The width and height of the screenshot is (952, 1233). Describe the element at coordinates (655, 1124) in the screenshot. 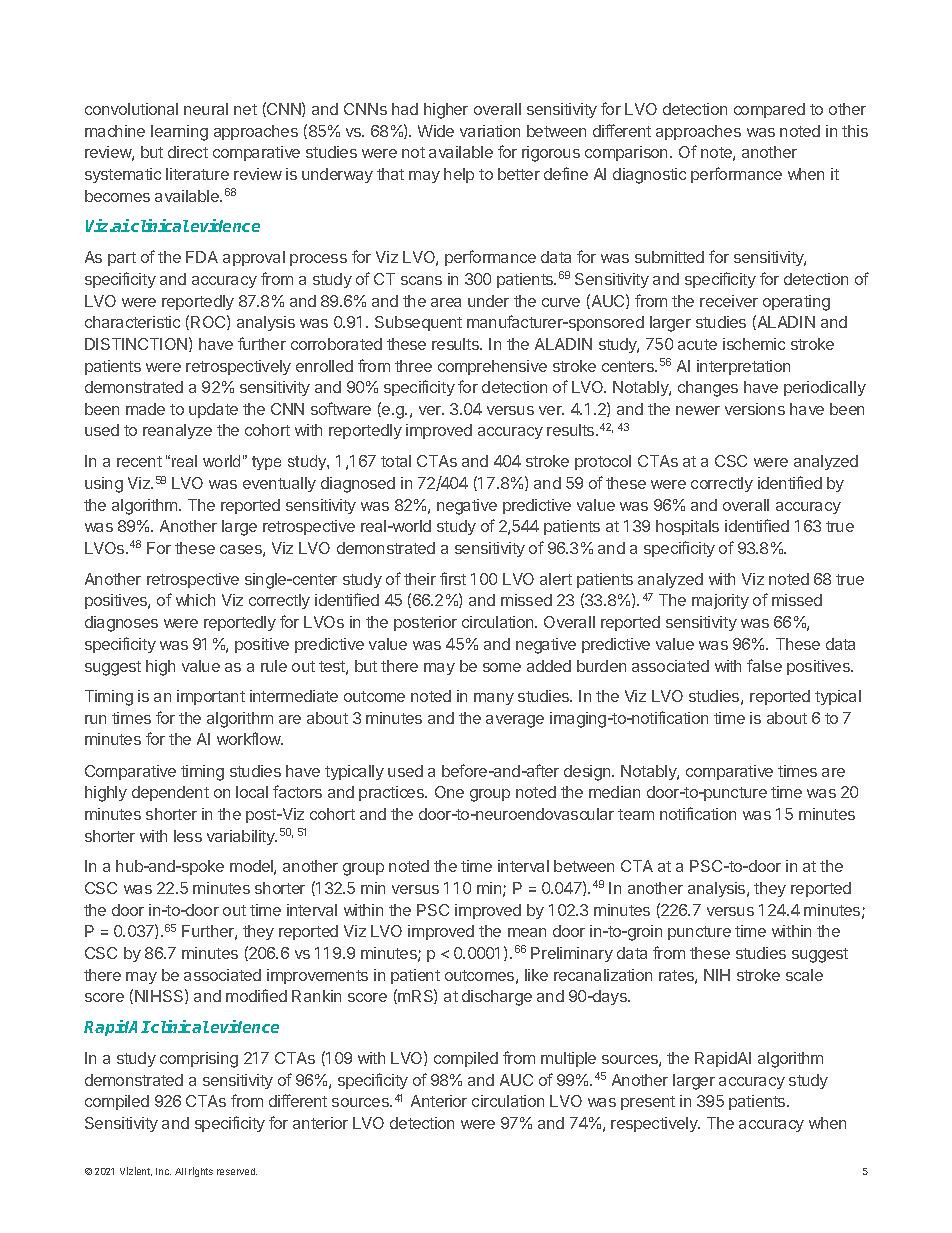

I see `respectively` at that location.
